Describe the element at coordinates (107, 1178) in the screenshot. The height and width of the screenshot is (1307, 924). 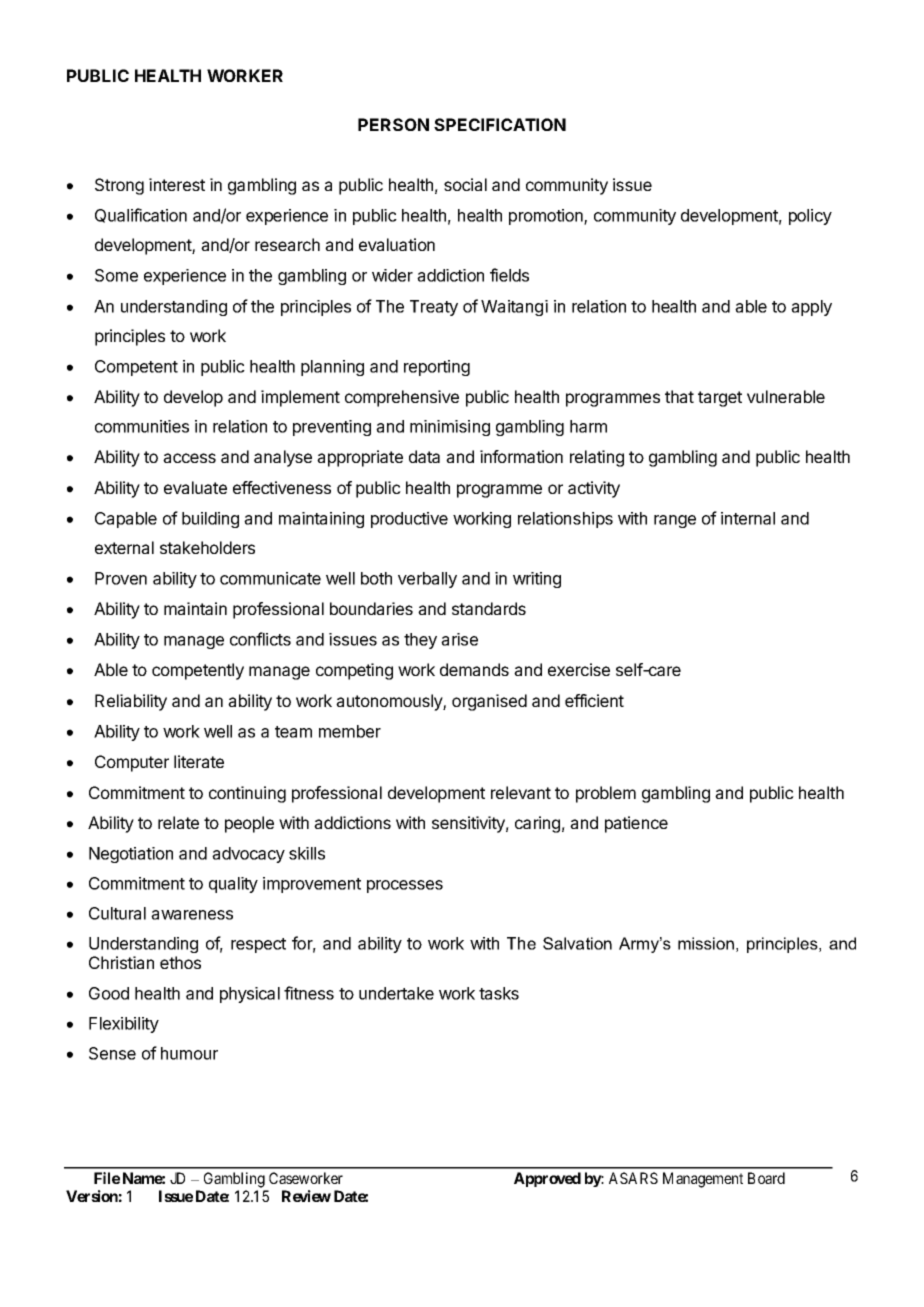
I see `File` at that location.
